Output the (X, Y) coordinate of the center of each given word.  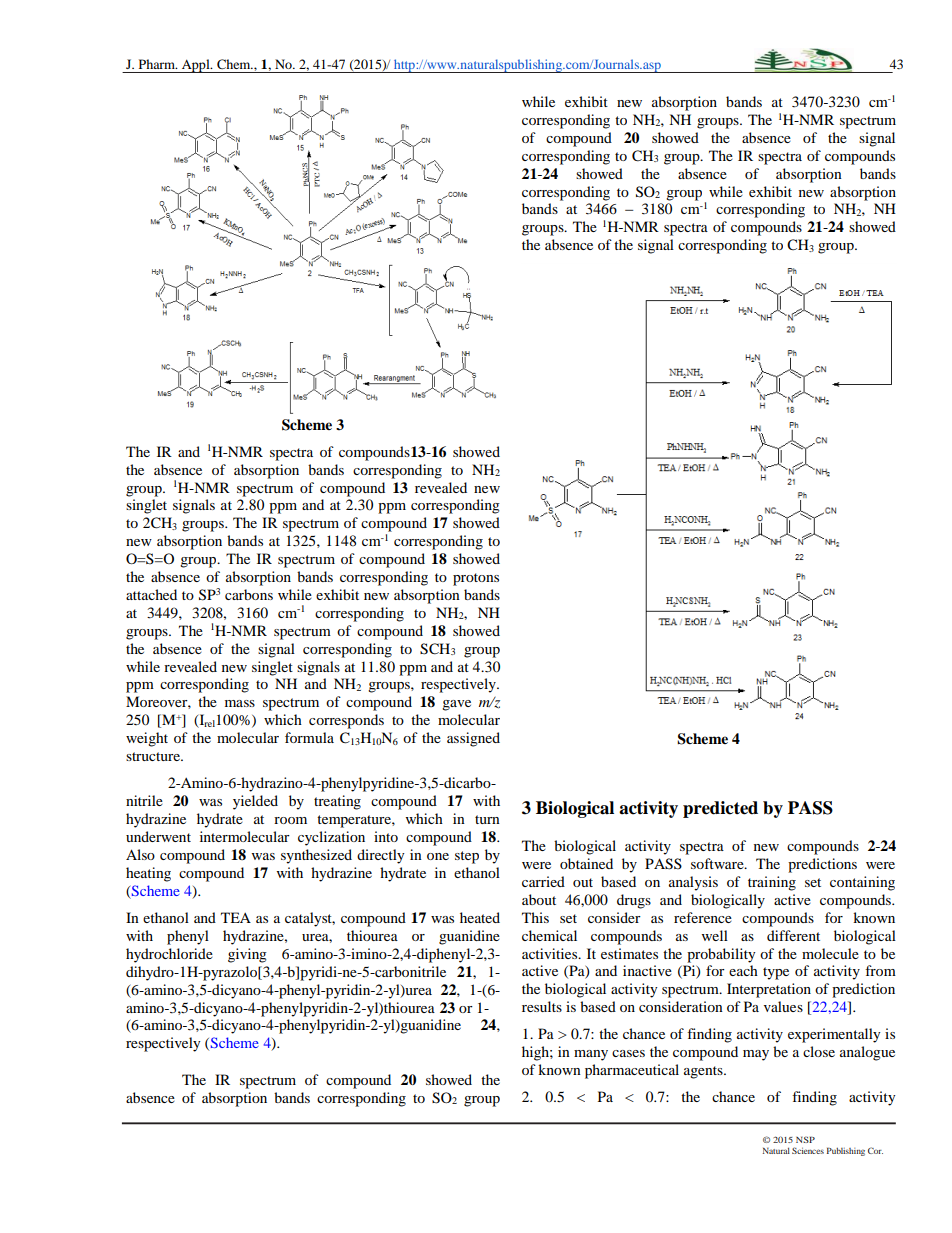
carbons (249, 594)
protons (476, 579)
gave (456, 705)
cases (628, 1053)
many (591, 1055)
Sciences (808, 1150)
